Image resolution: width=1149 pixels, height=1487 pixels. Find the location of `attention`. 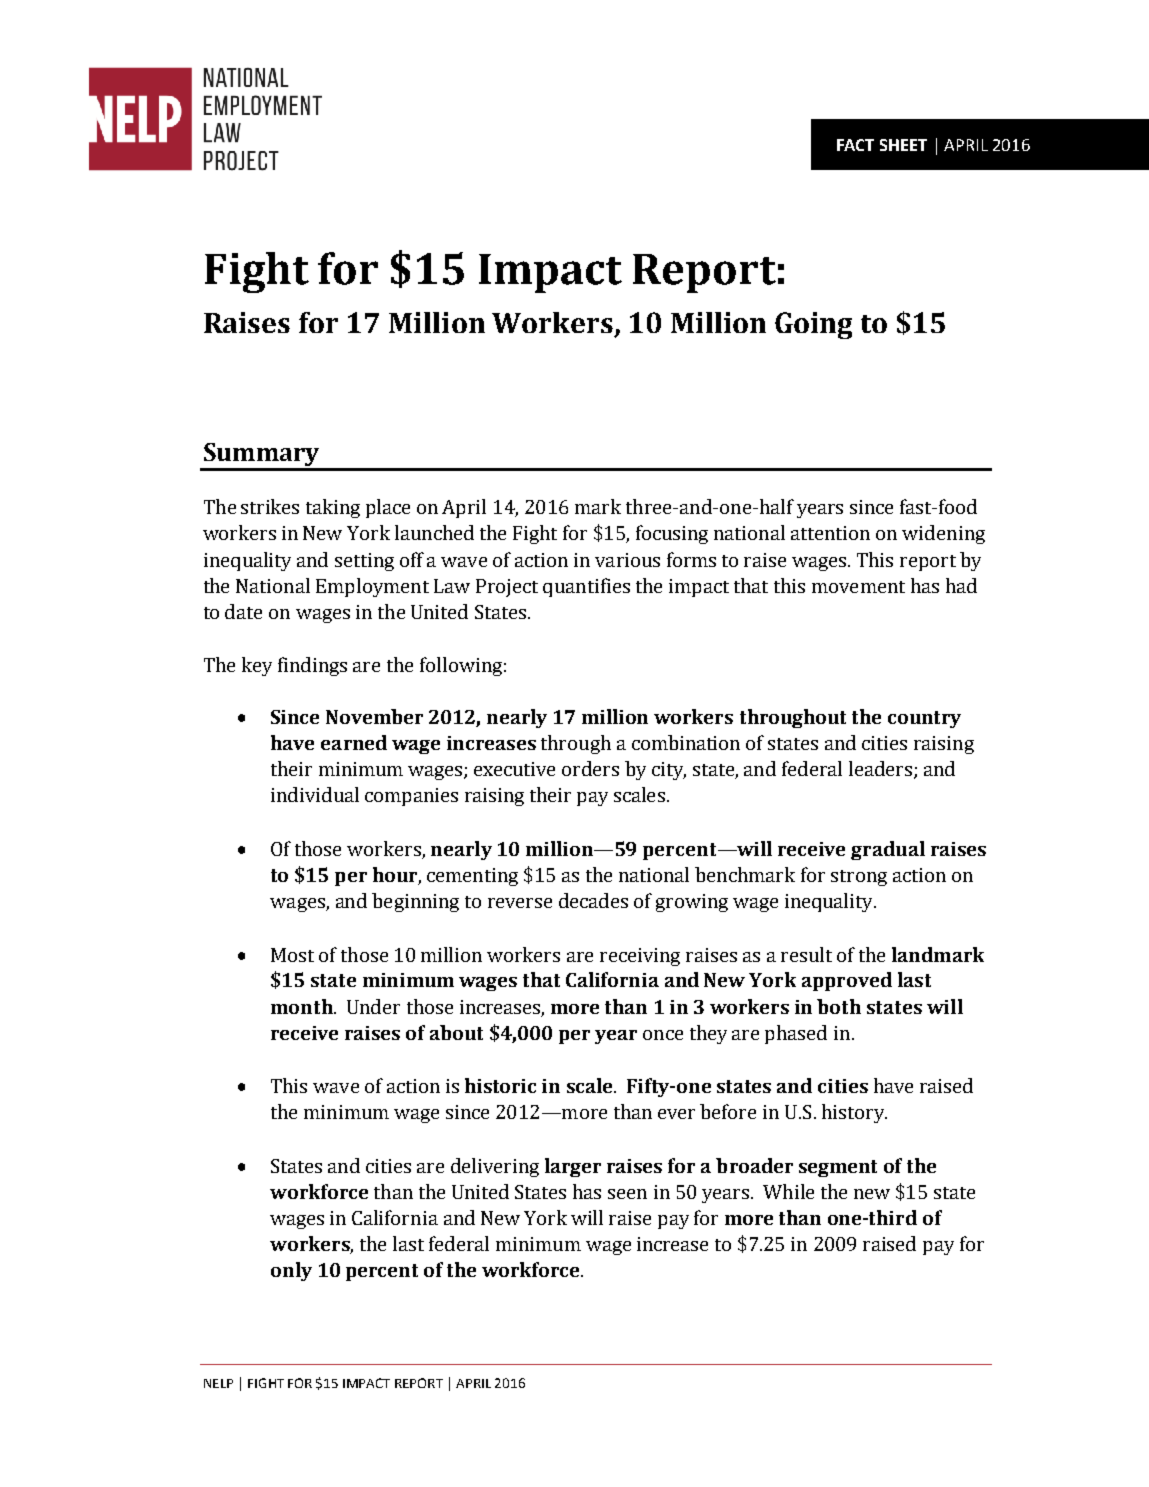

attention is located at coordinates (830, 533).
